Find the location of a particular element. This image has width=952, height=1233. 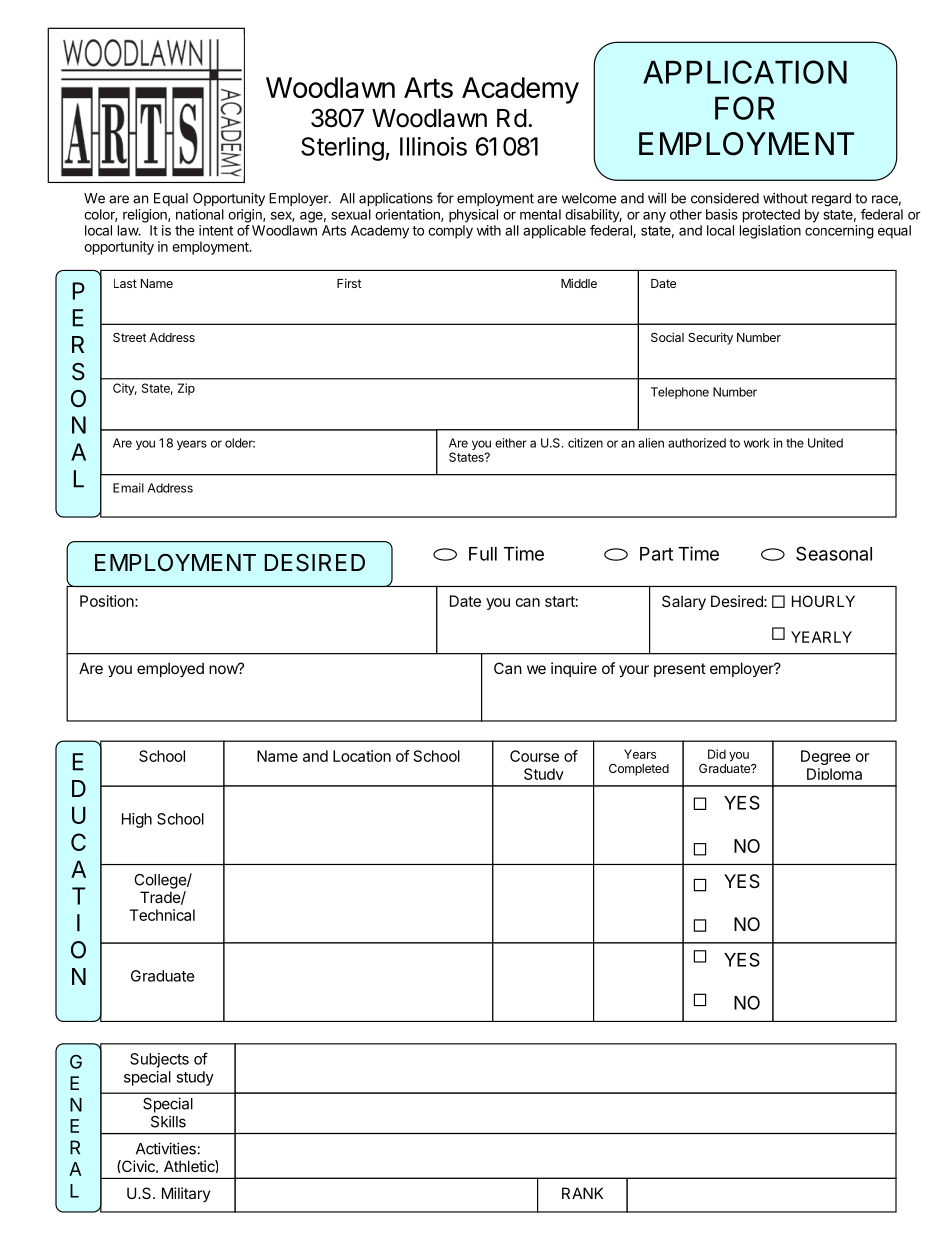

Full is located at coordinates (483, 554).
